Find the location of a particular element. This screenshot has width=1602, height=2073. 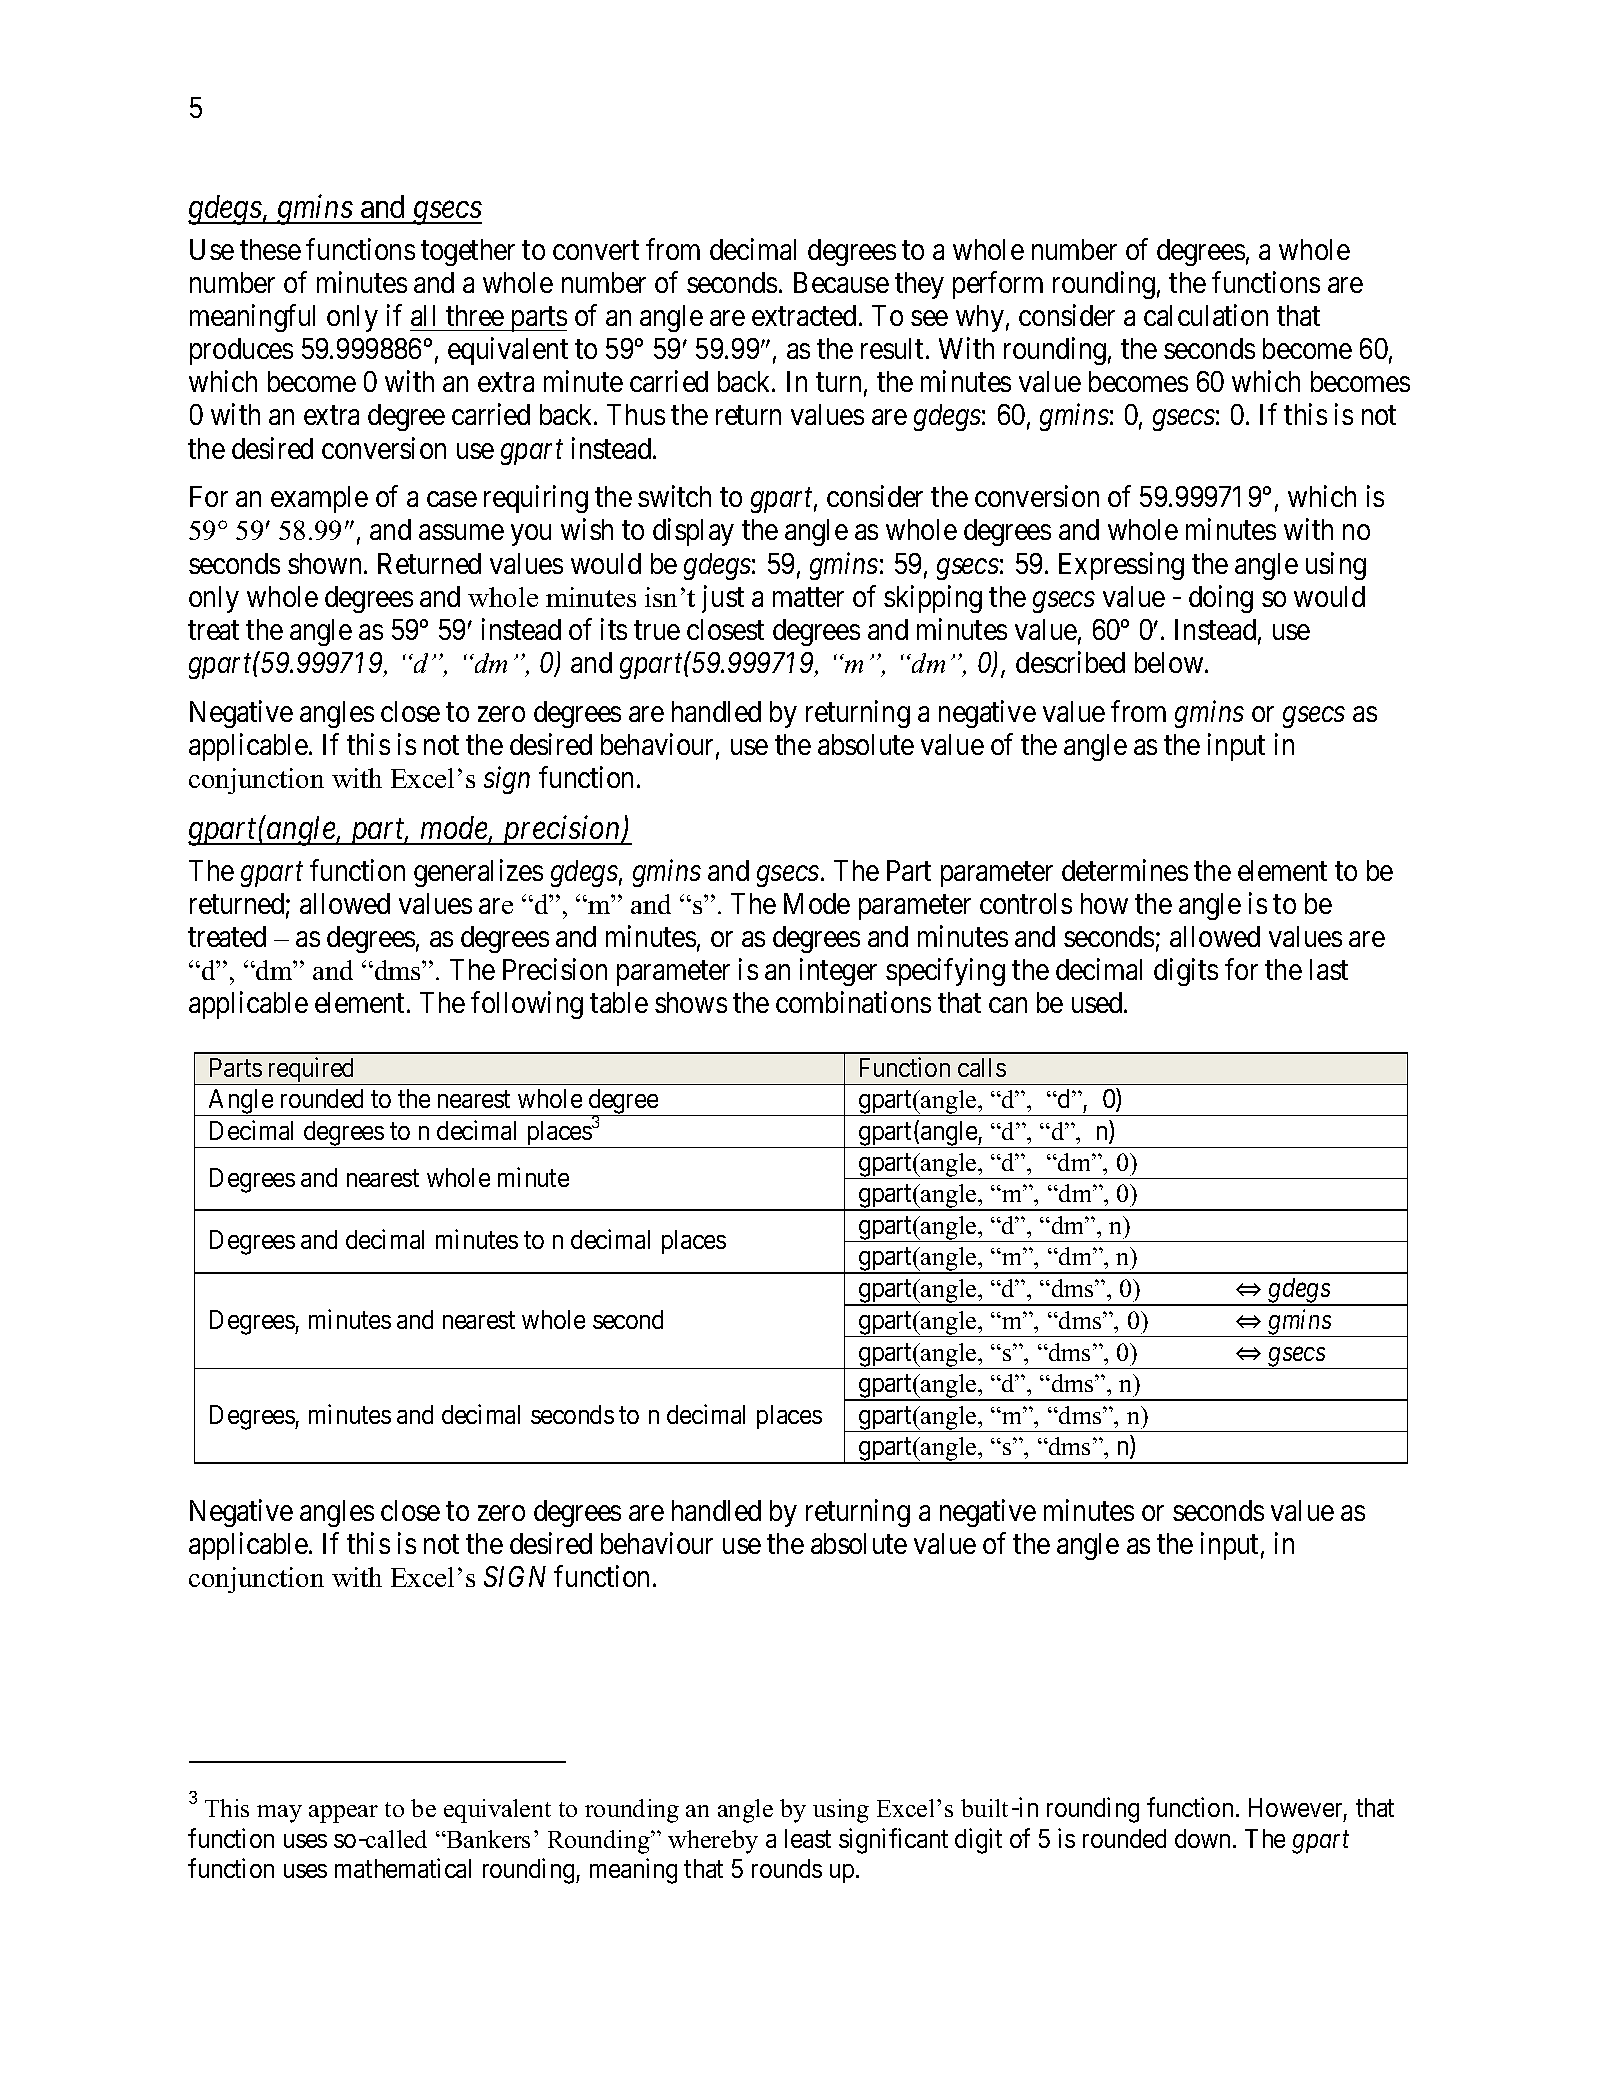

mathematical is located at coordinates (403, 1868).
